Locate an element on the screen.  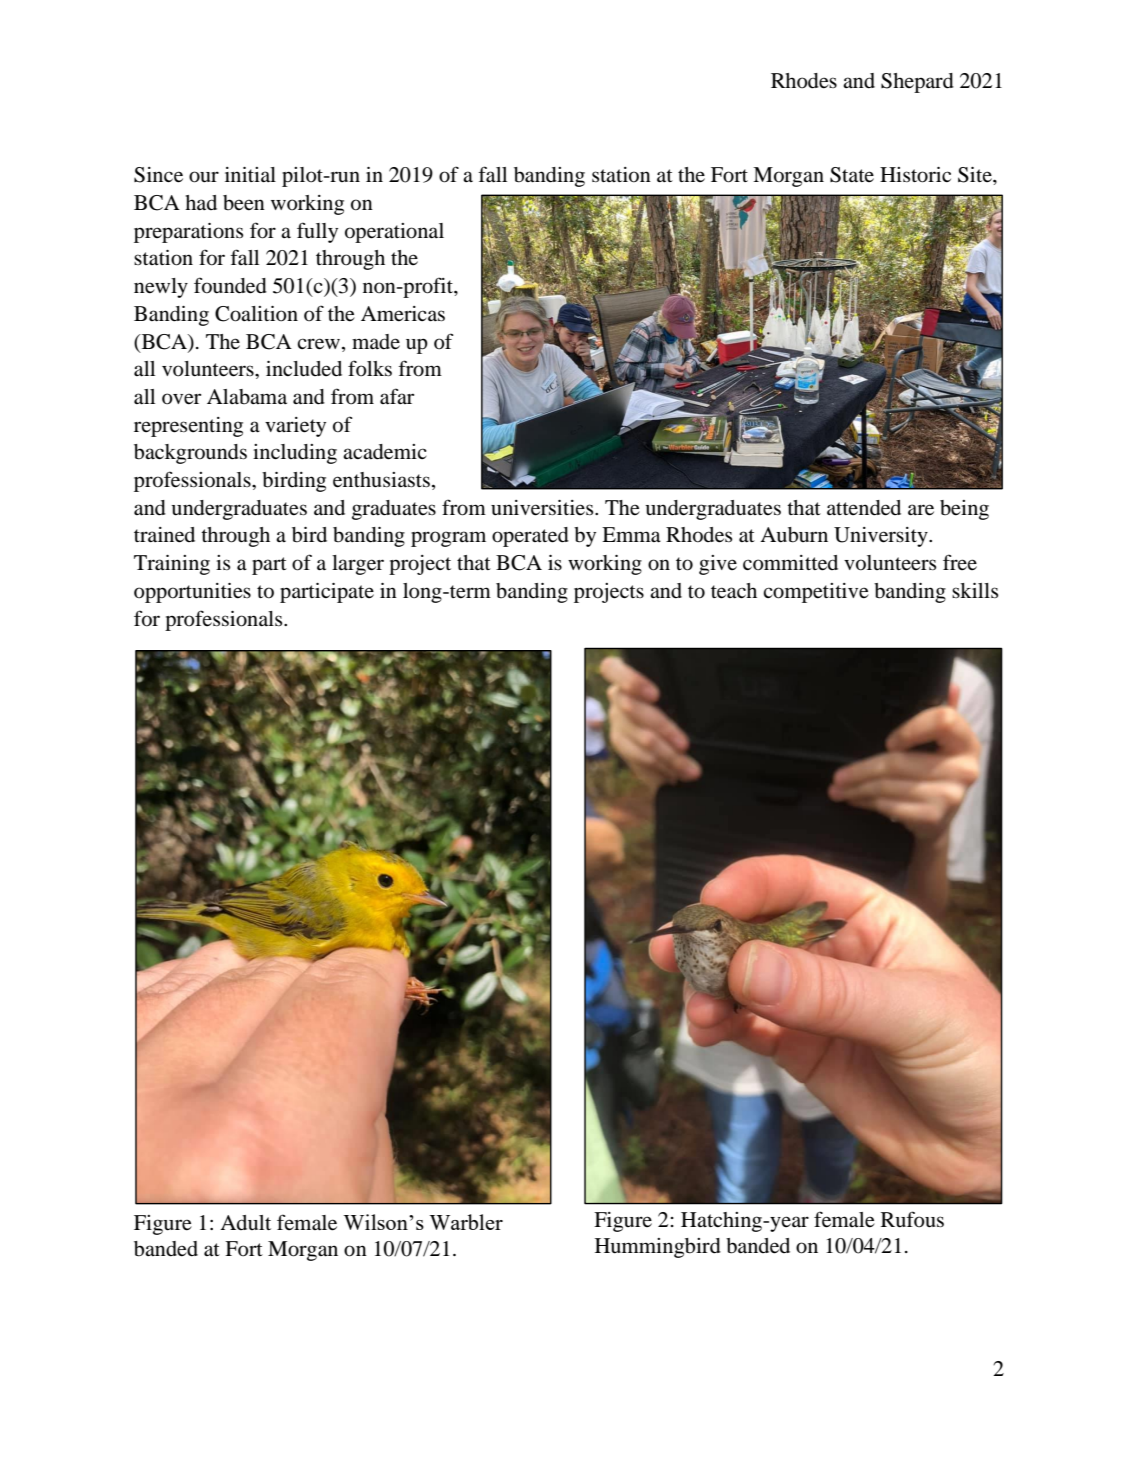
initial is located at coordinates (250, 174).
